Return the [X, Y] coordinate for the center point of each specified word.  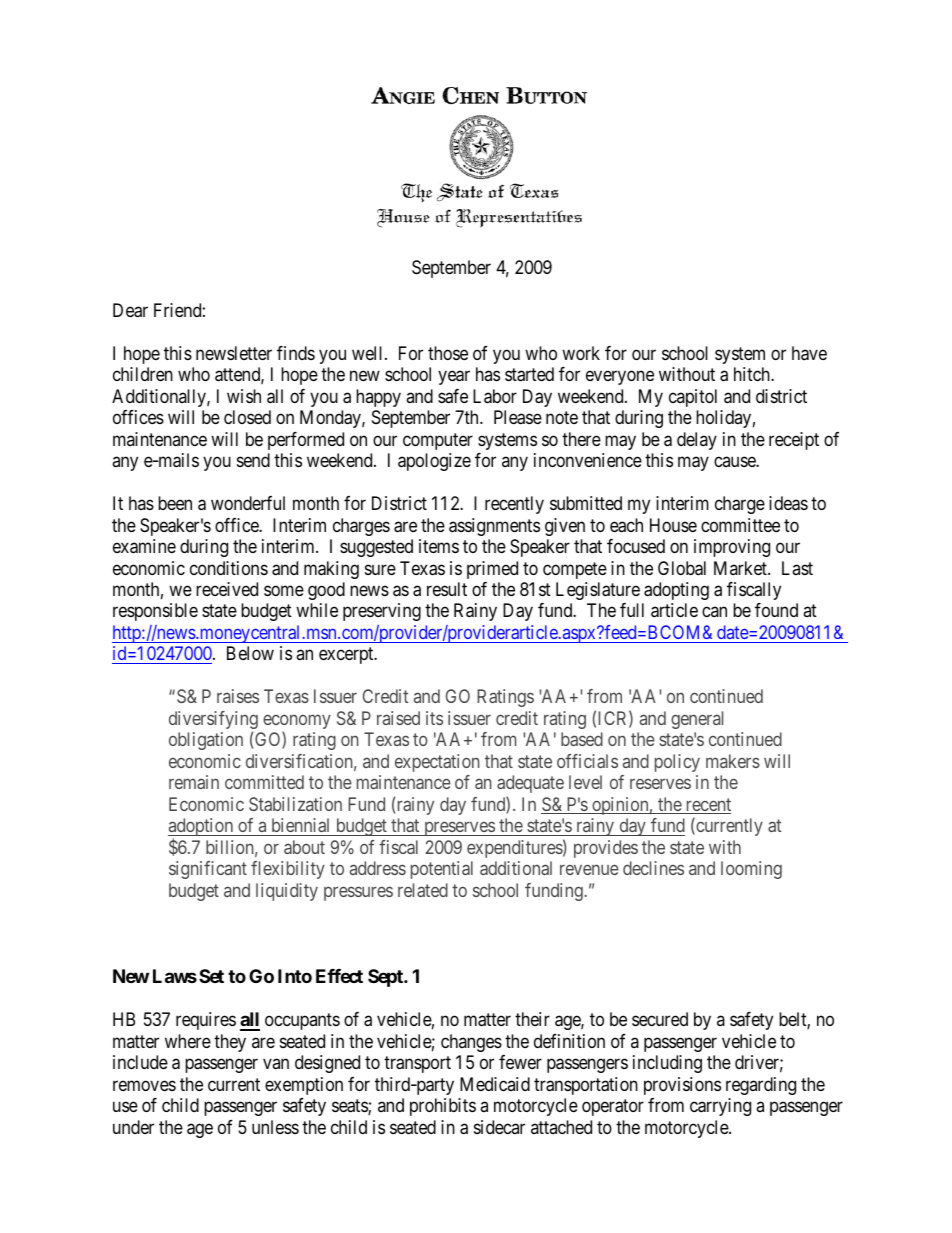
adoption [202, 828]
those [448, 353]
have [809, 353]
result [447, 589]
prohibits [443, 1107]
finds [296, 353]
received [227, 589]
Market [741, 568]
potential [442, 870]
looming [751, 870]
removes [144, 1085]
